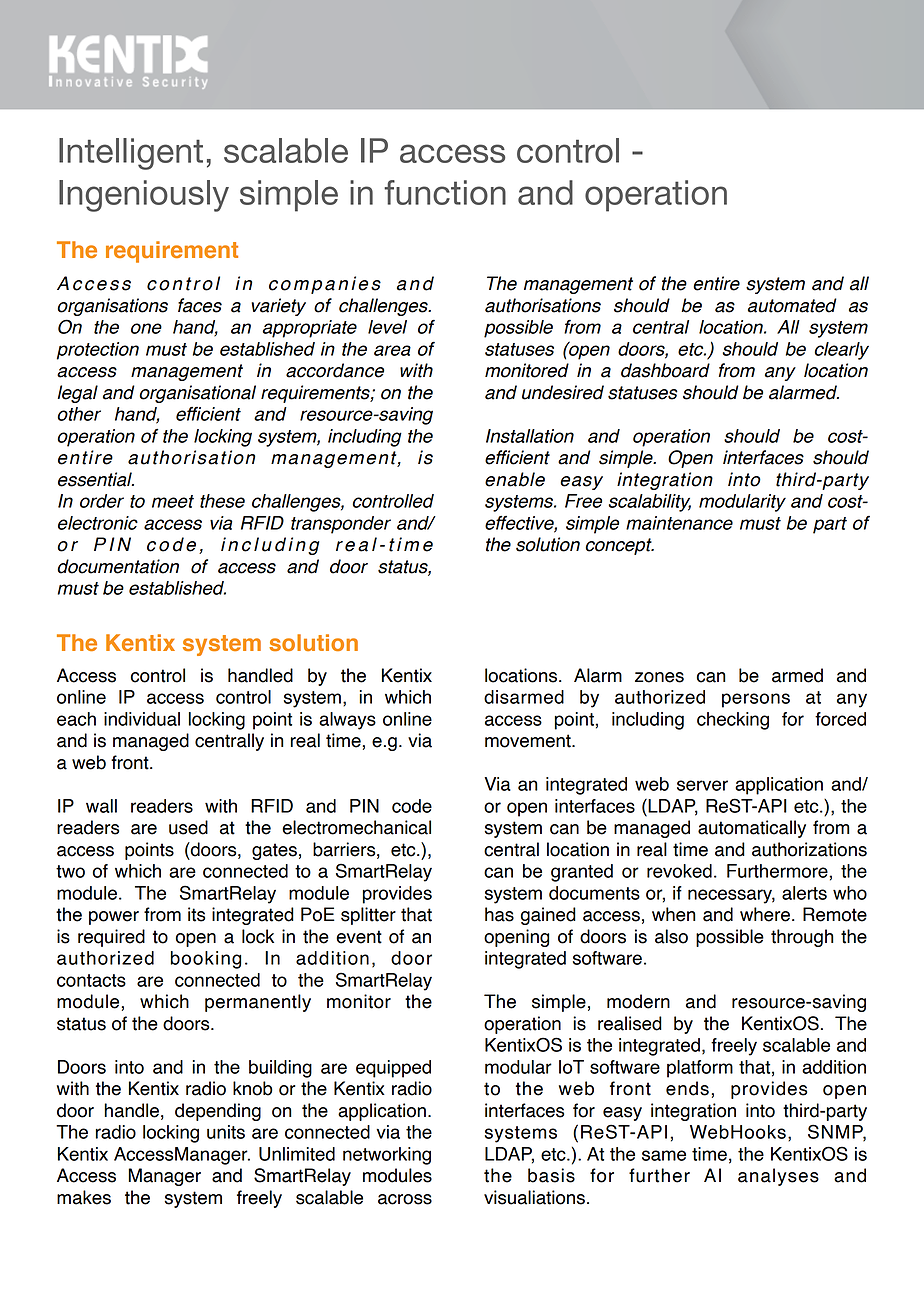 This screenshot has width=924, height=1308. Describe the element at coordinates (529, 741) in the screenshot. I see `movement` at that location.
